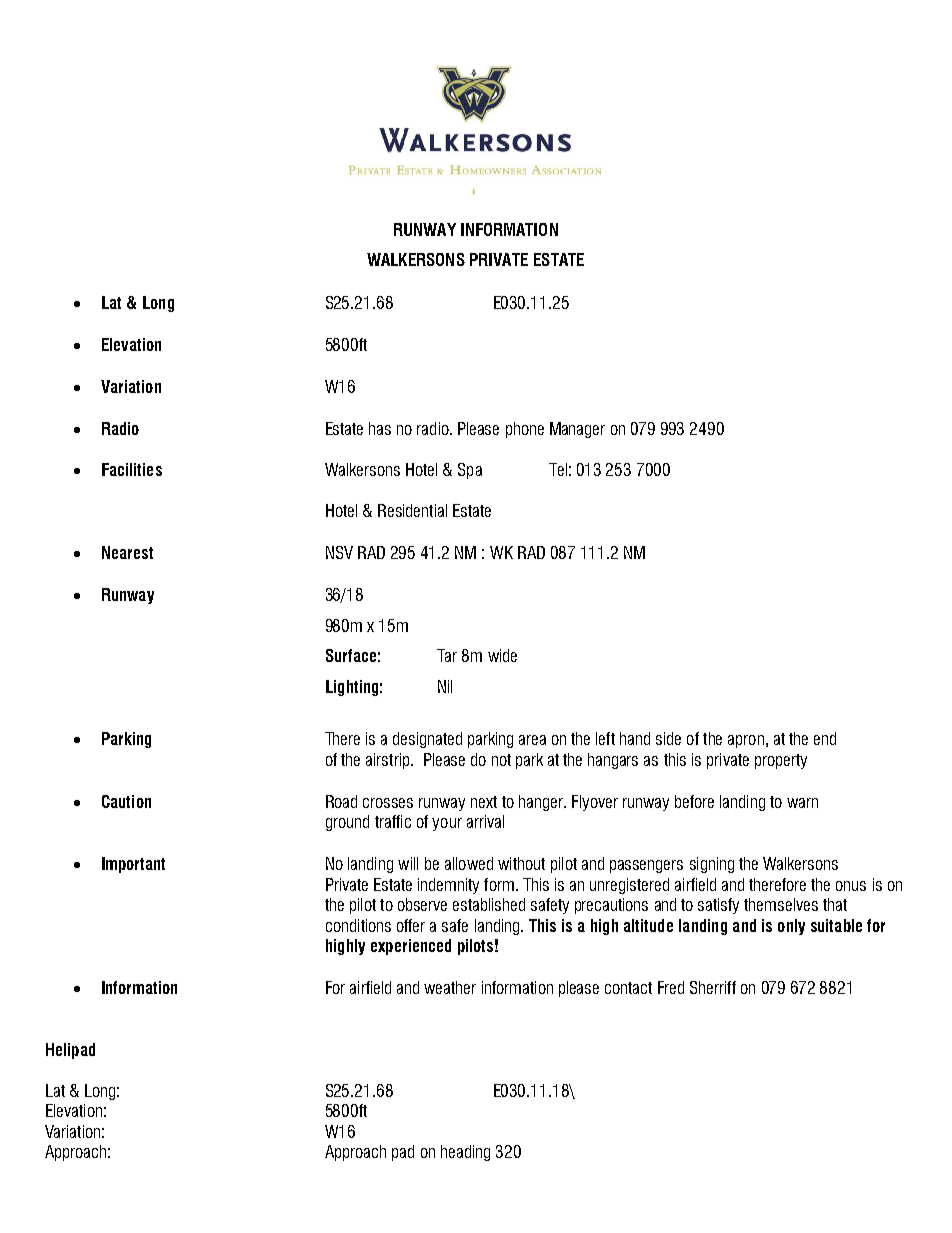  Describe the element at coordinates (484, 802) in the screenshot. I see `next` at that location.
